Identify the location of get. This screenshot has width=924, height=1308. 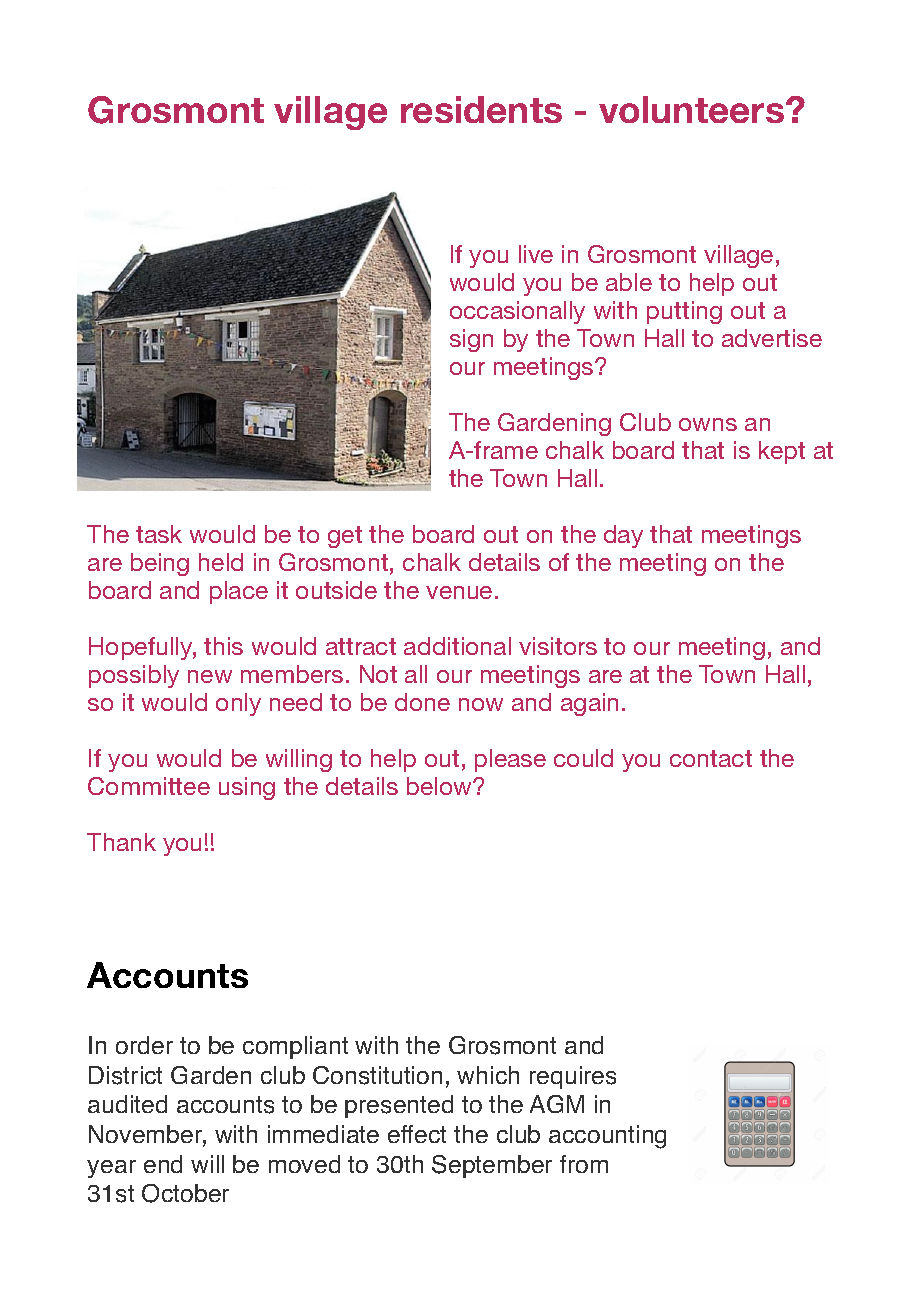
(345, 537).
